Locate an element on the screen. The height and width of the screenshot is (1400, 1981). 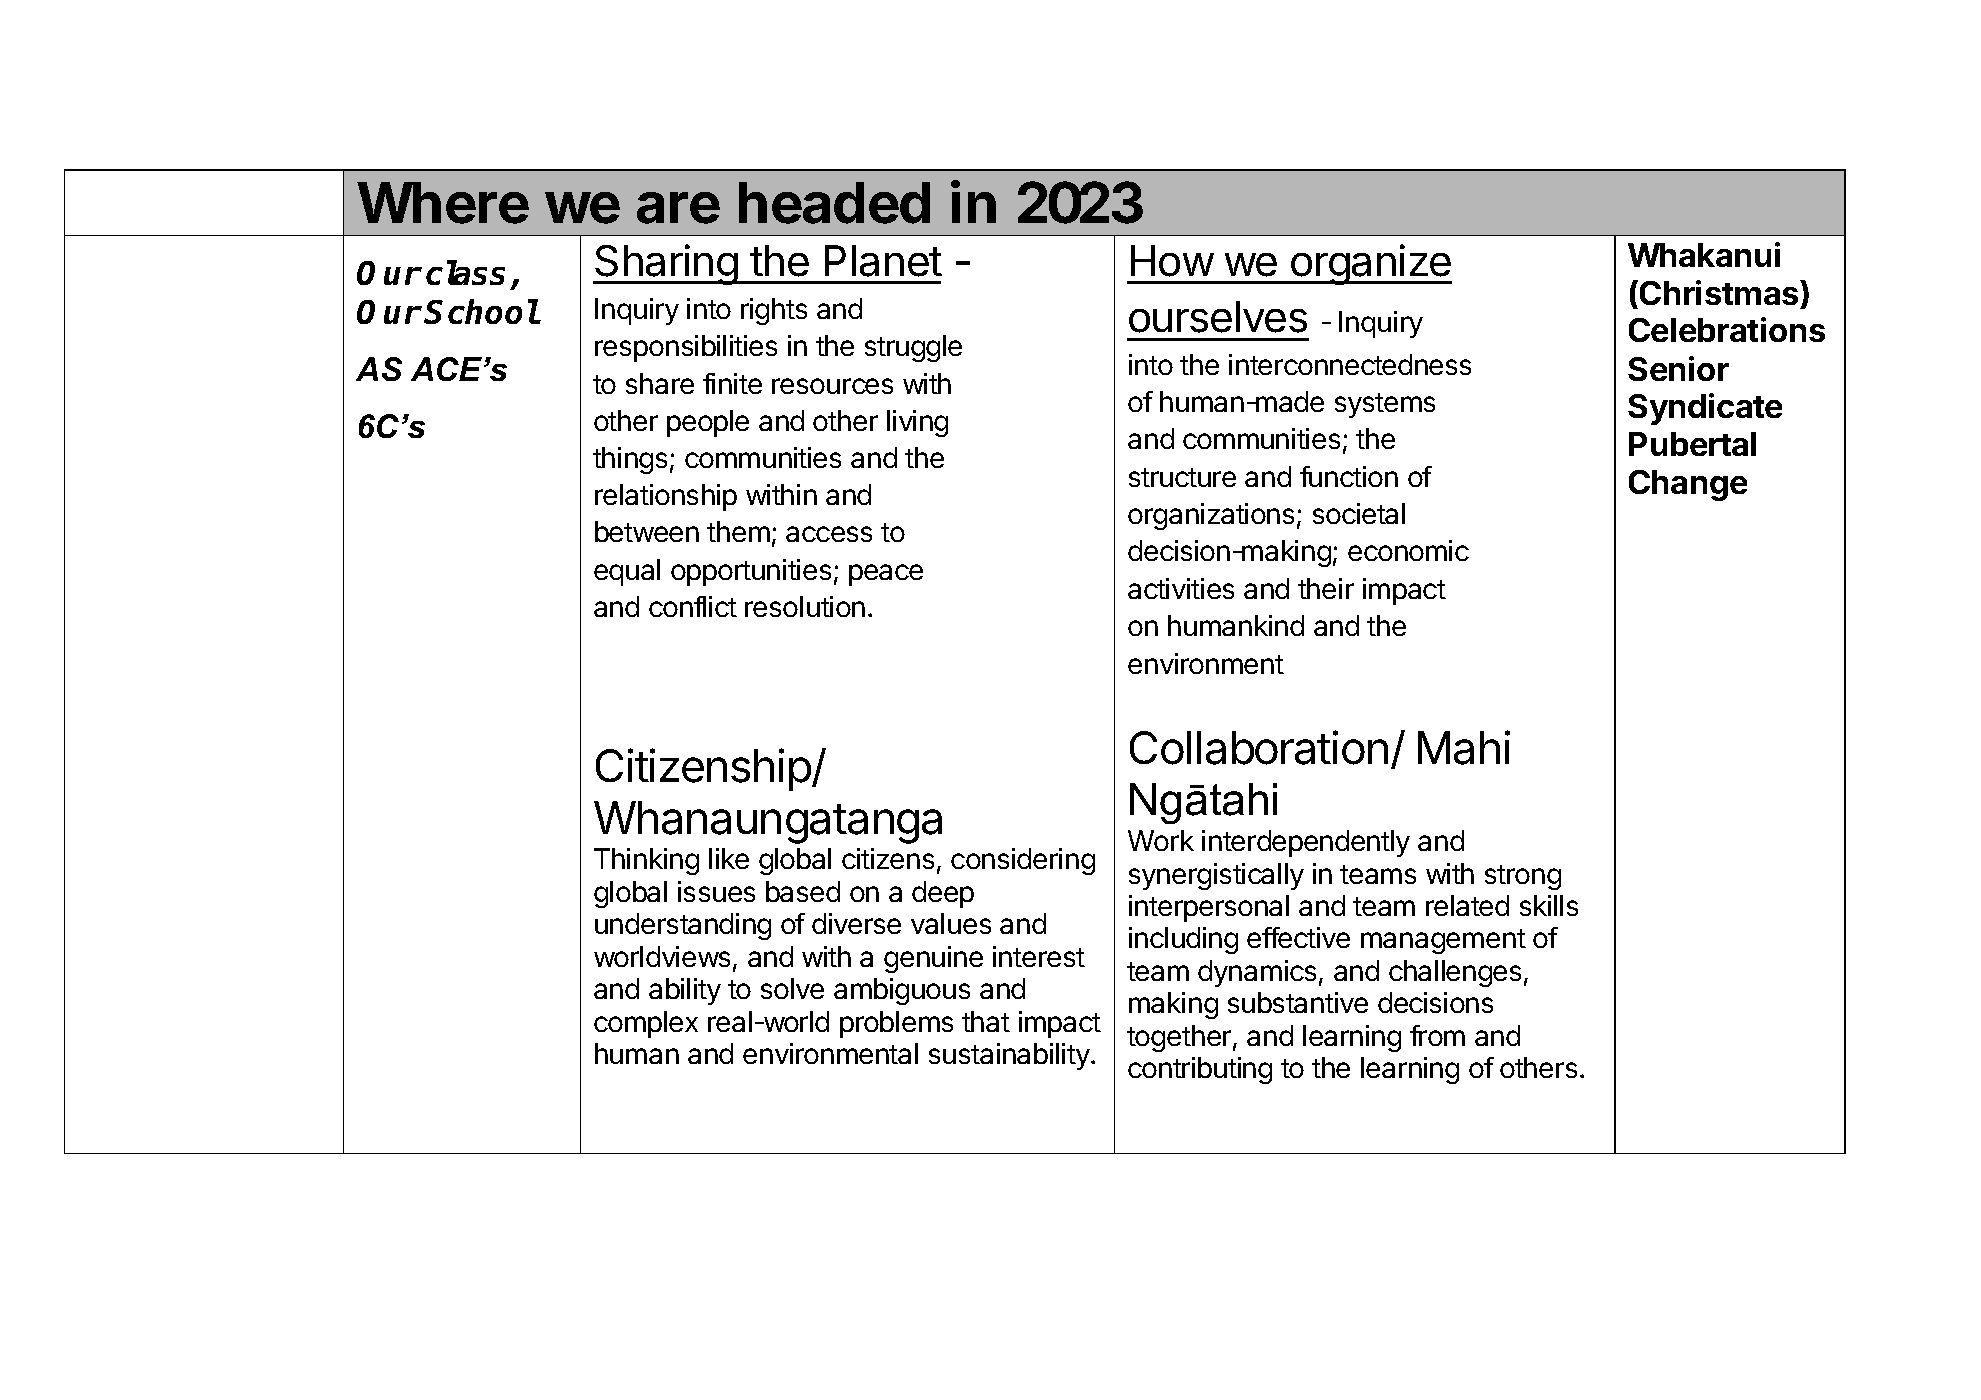
Work is located at coordinates (1161, 840).
